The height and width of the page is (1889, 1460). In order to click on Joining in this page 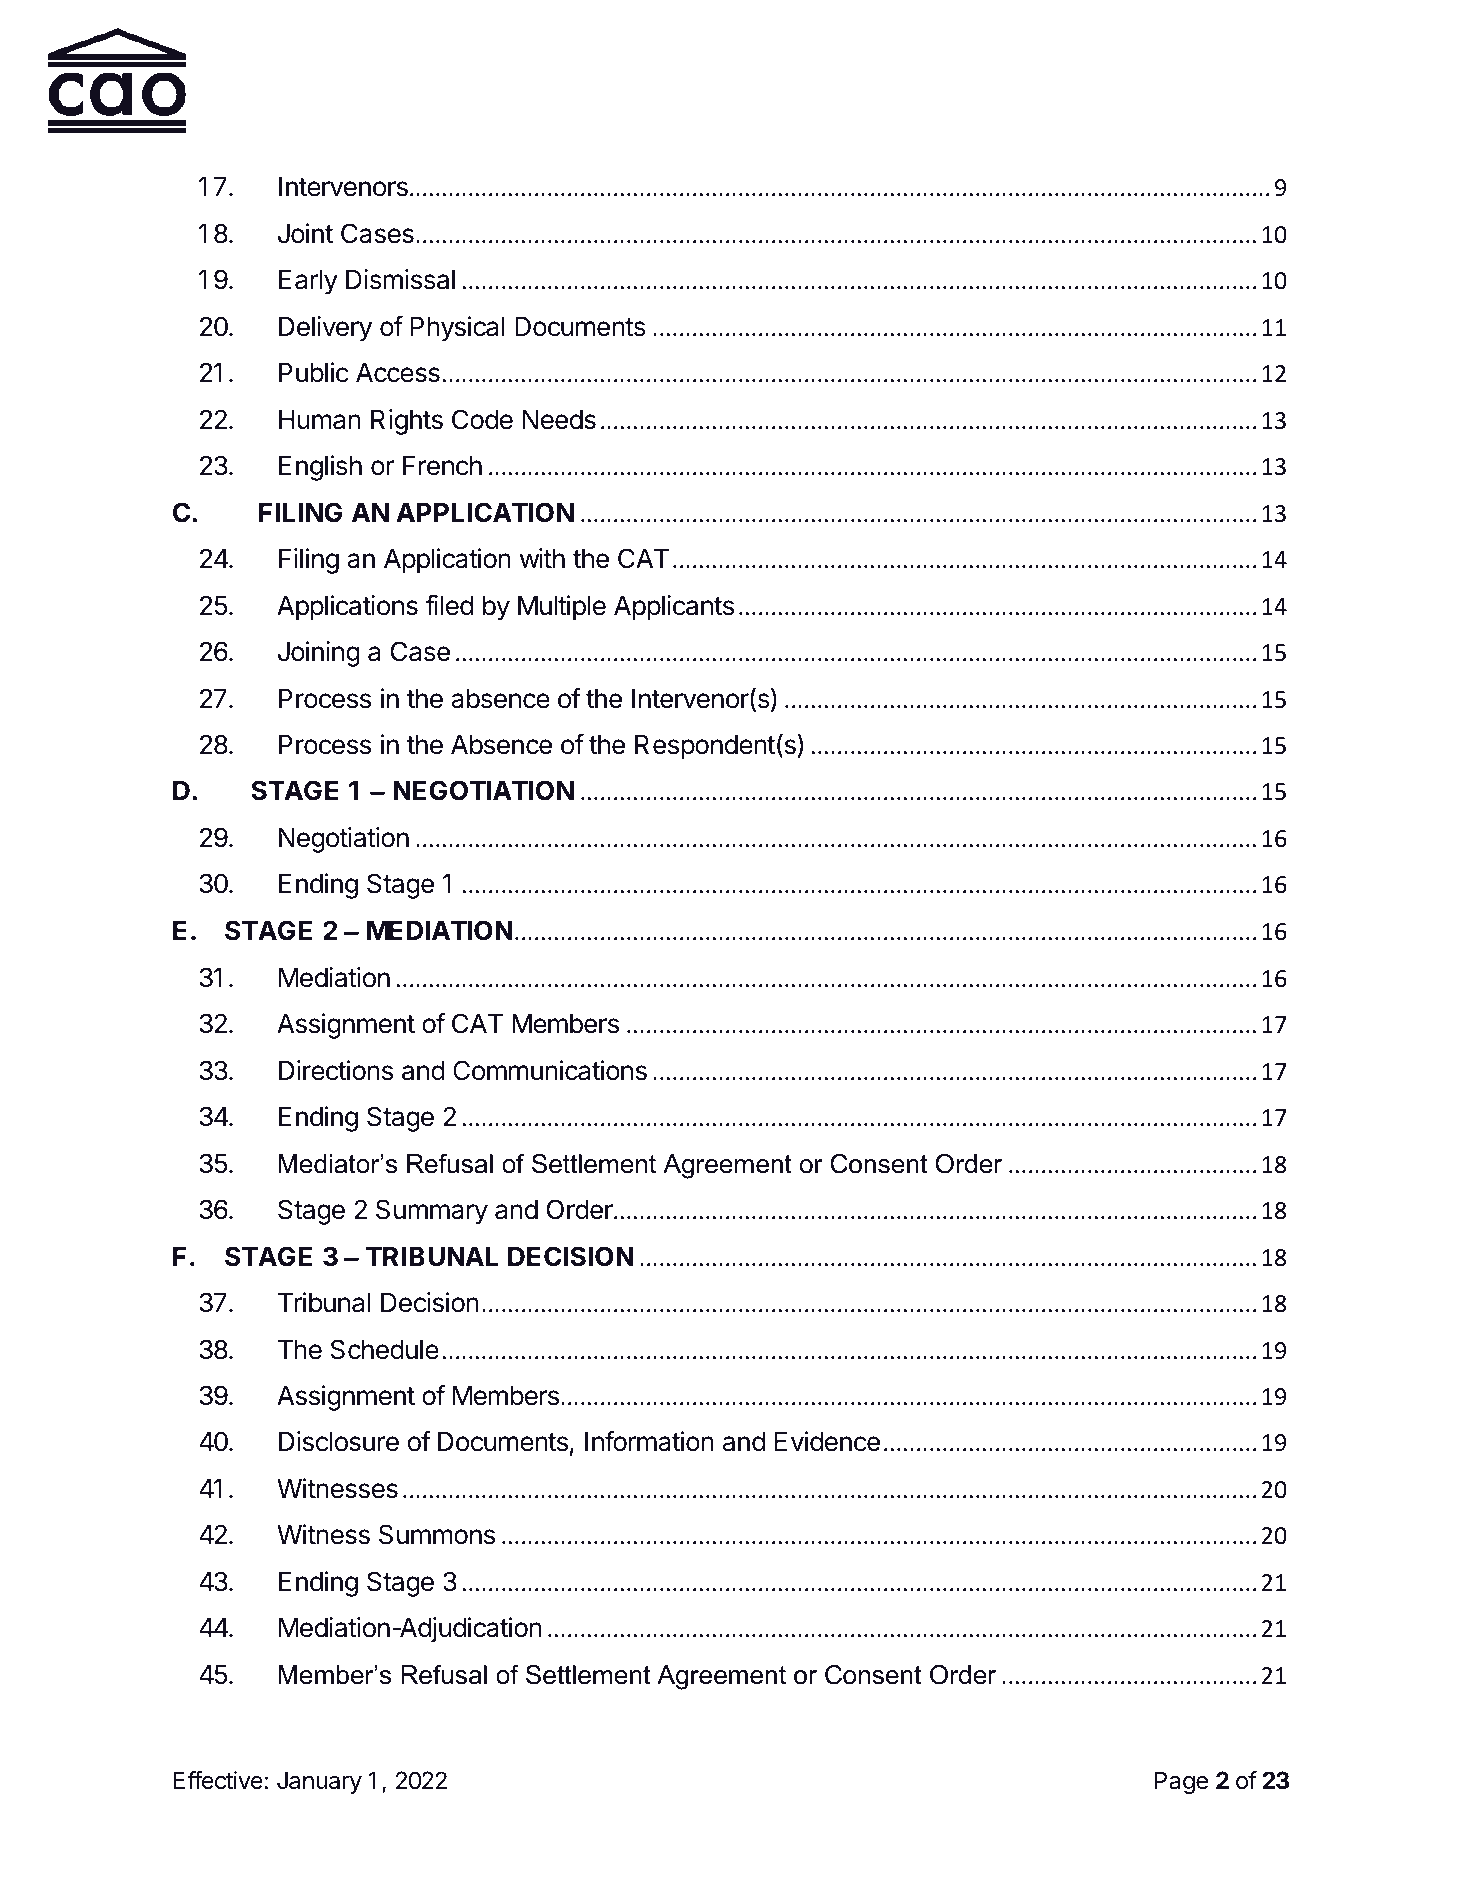, I will do `click(319, 654)`.
